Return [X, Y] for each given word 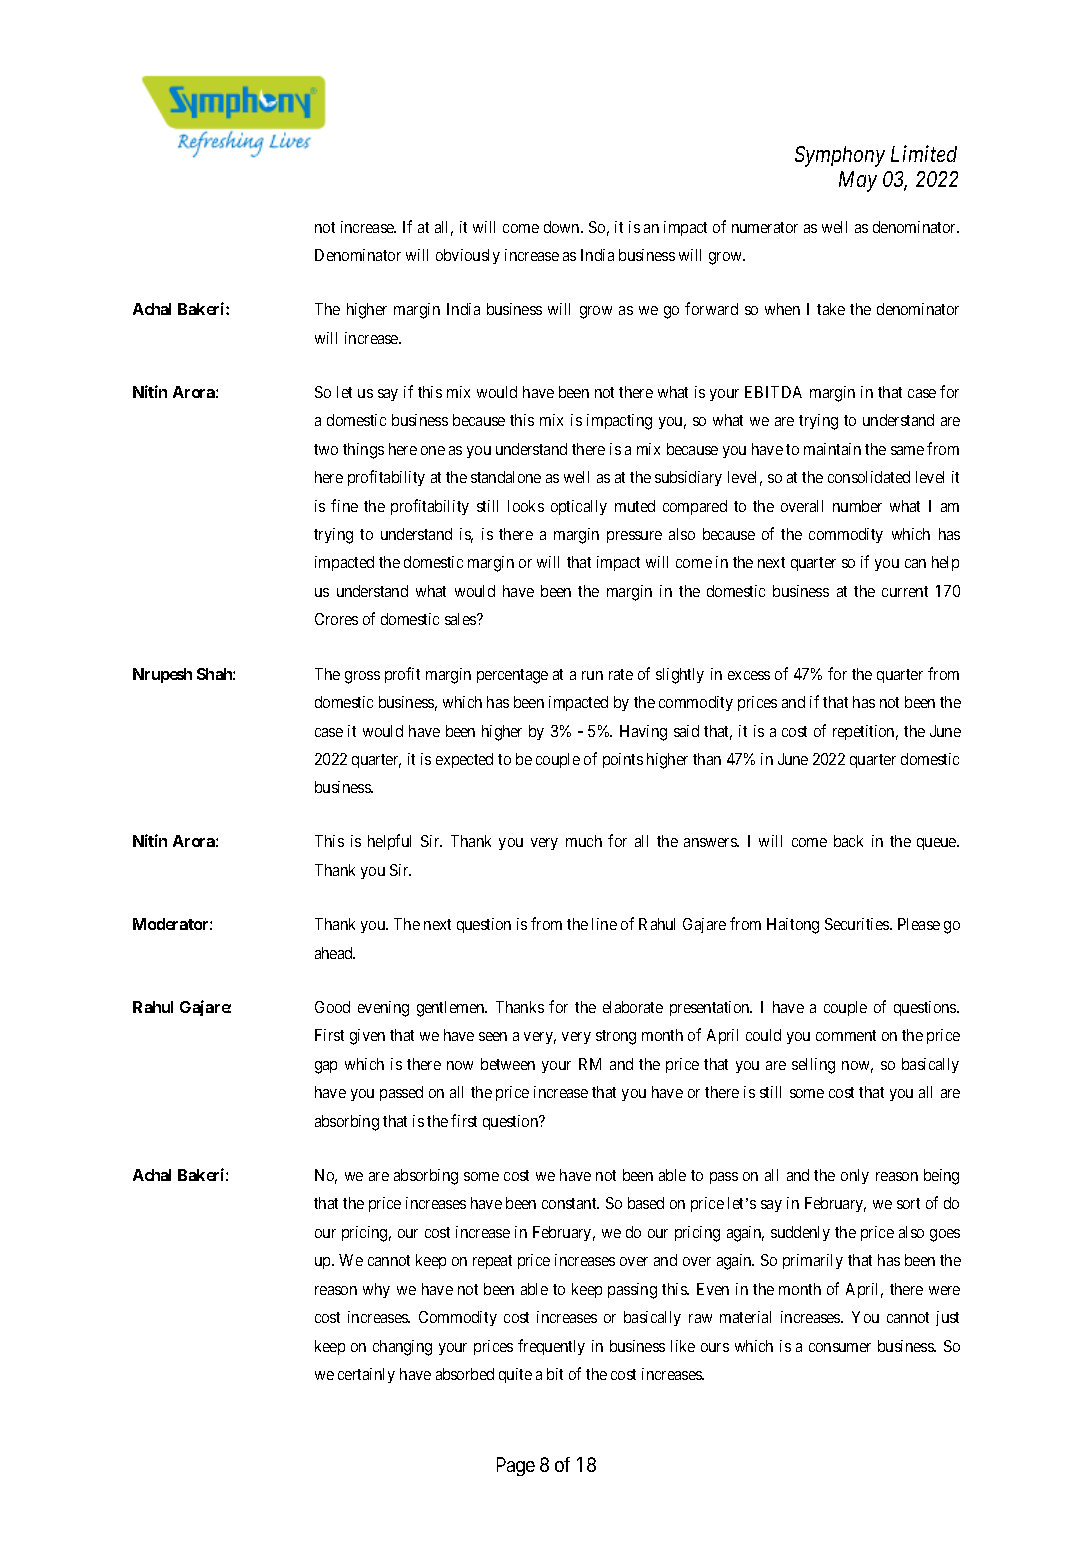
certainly [366, 1375]
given [367, 1037]
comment [846, 1035]
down [563, 227]
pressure [634, 537]
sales [461, 619]
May [858, 181]
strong [616, 1037]
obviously [468, 256]
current [905, 591]
